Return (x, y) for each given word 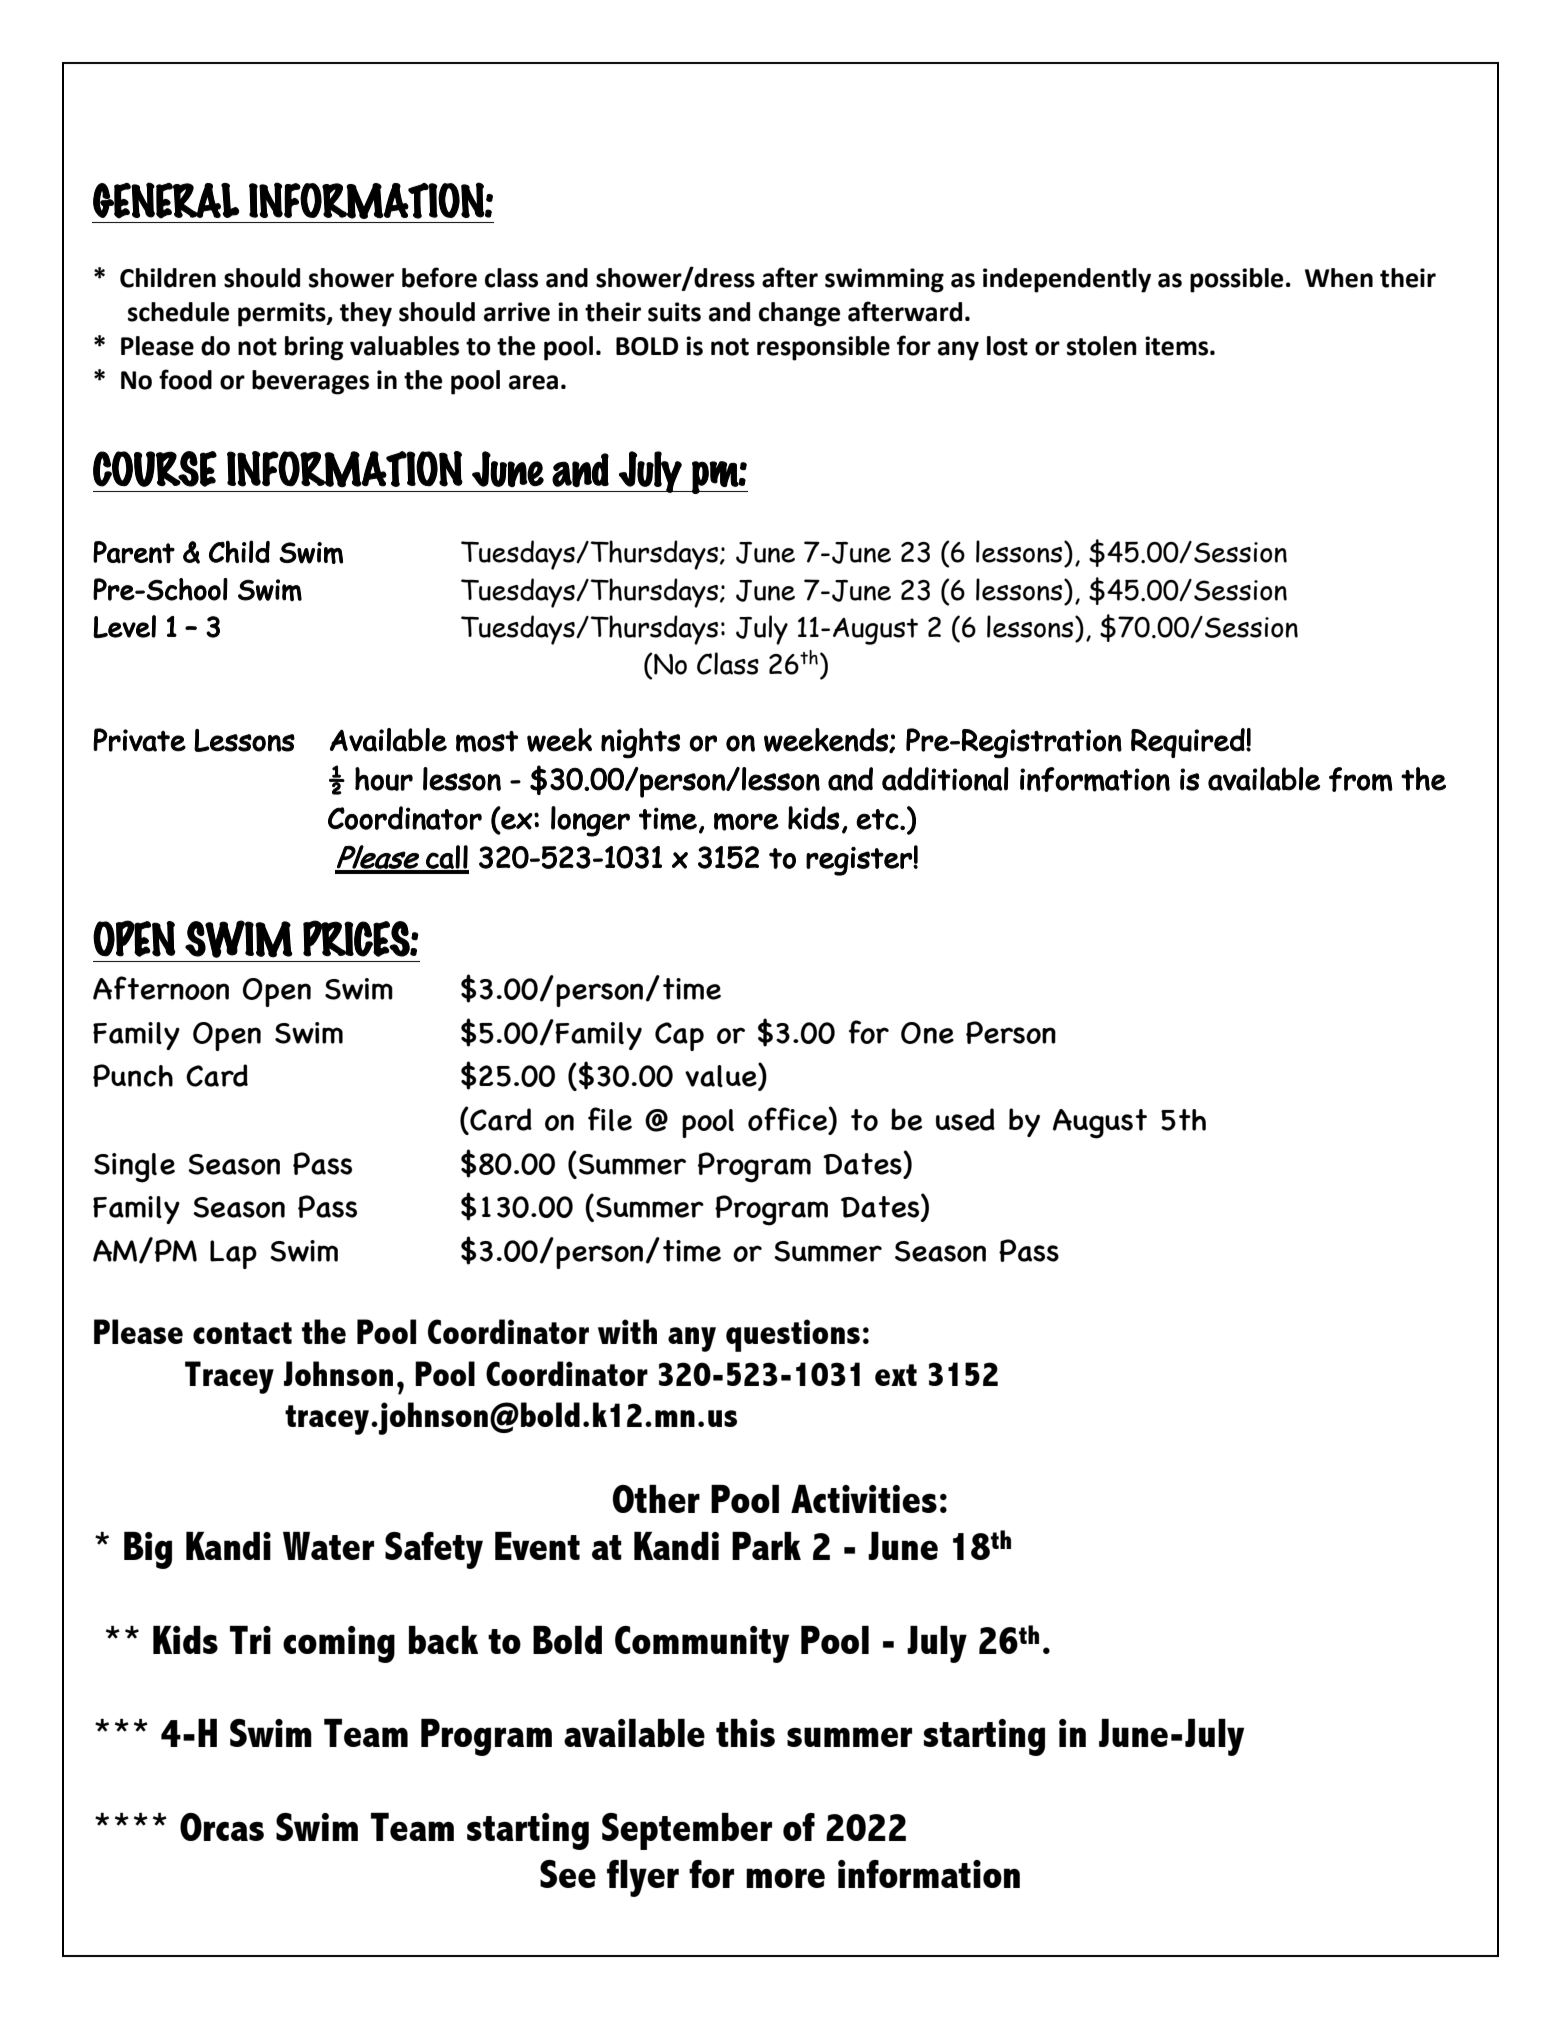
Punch (133, 1075)
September (687, 1831)
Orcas (222, 1827)
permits (283, 314)
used (965, 1119)
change (799, 314)
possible (1236, 280)
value (722, 1076)
